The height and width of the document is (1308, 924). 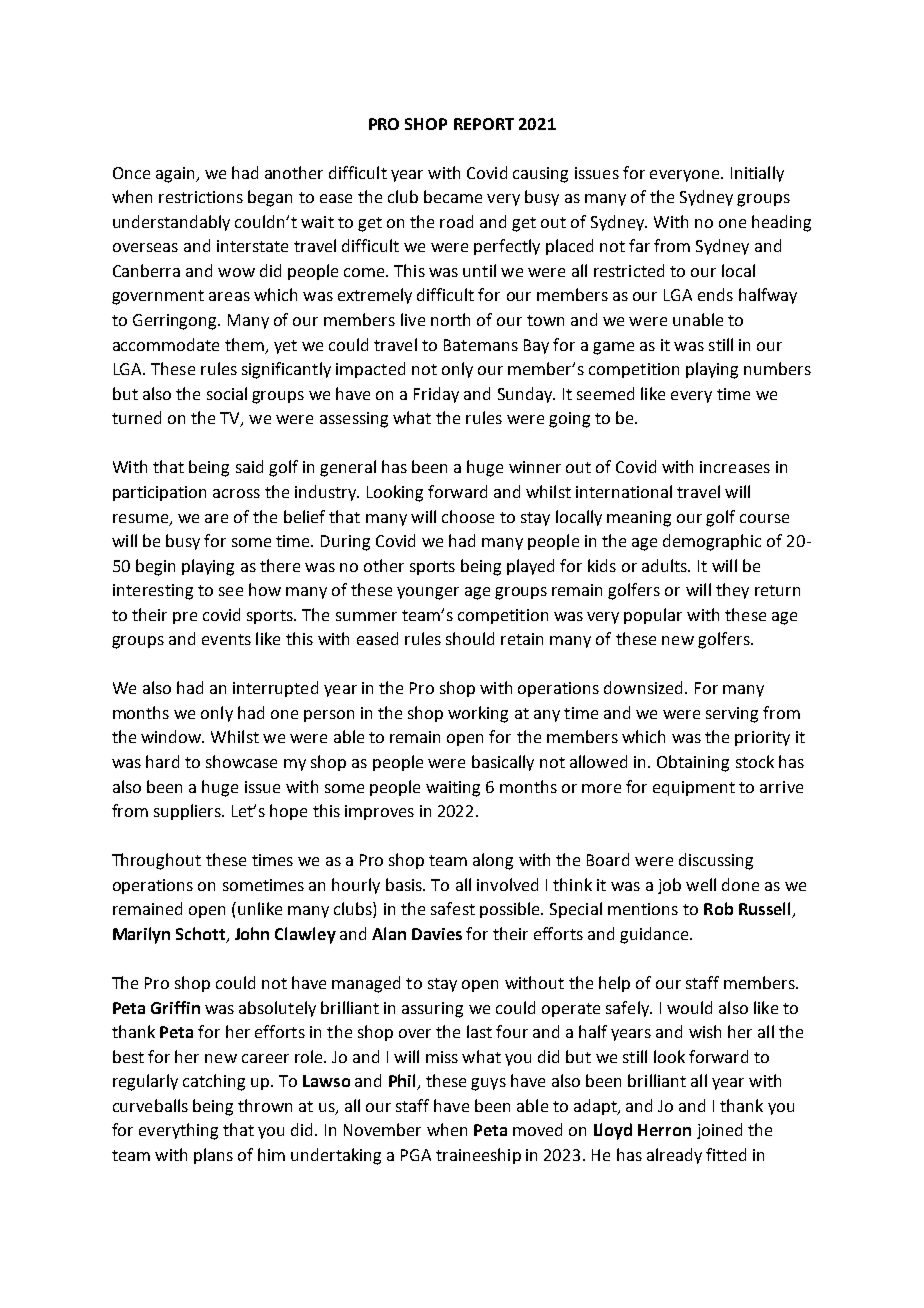 I want to click on events, so click(x=226, y=639).
